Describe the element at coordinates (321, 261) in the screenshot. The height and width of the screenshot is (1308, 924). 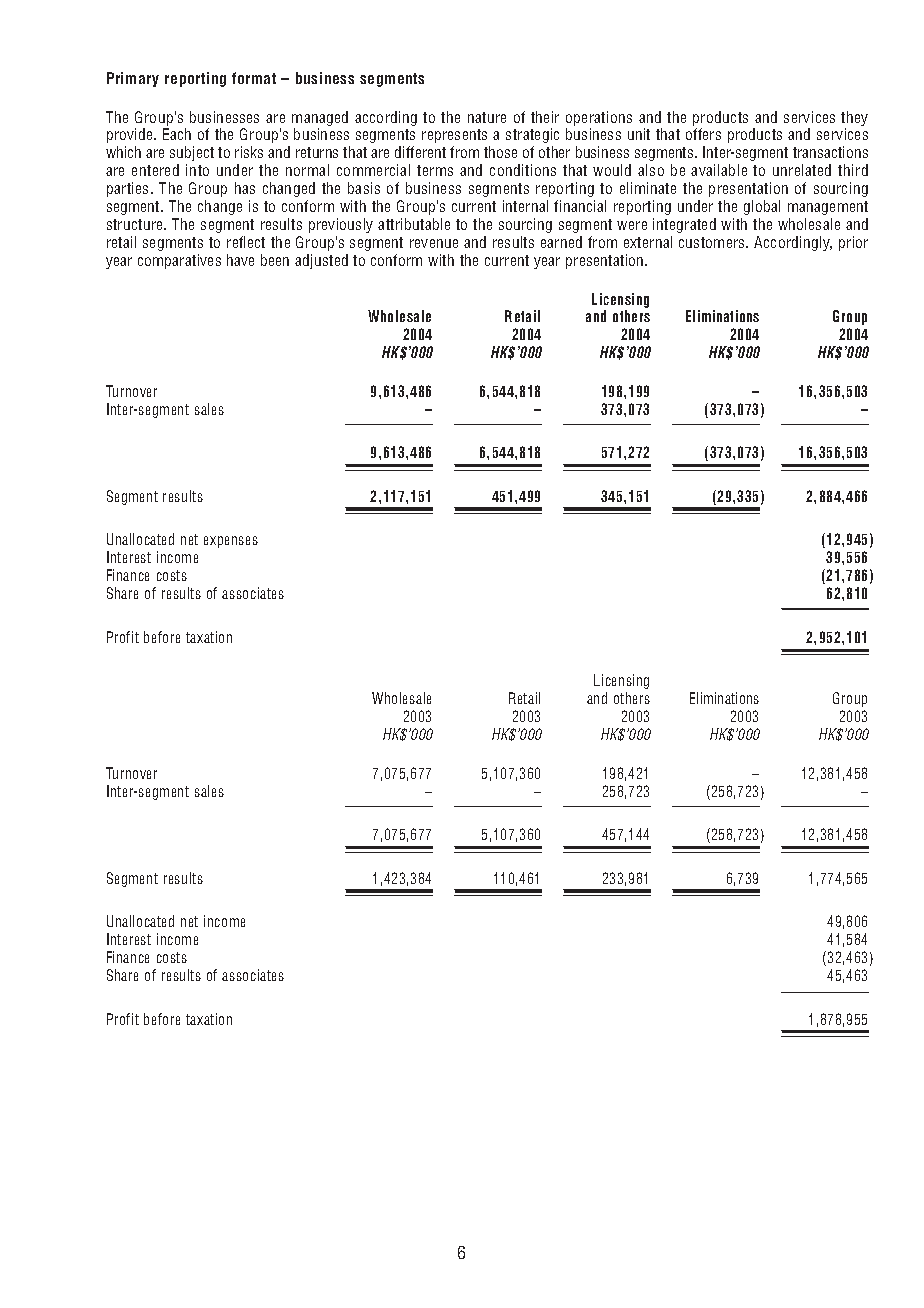
I see `adjusted` at that location.
